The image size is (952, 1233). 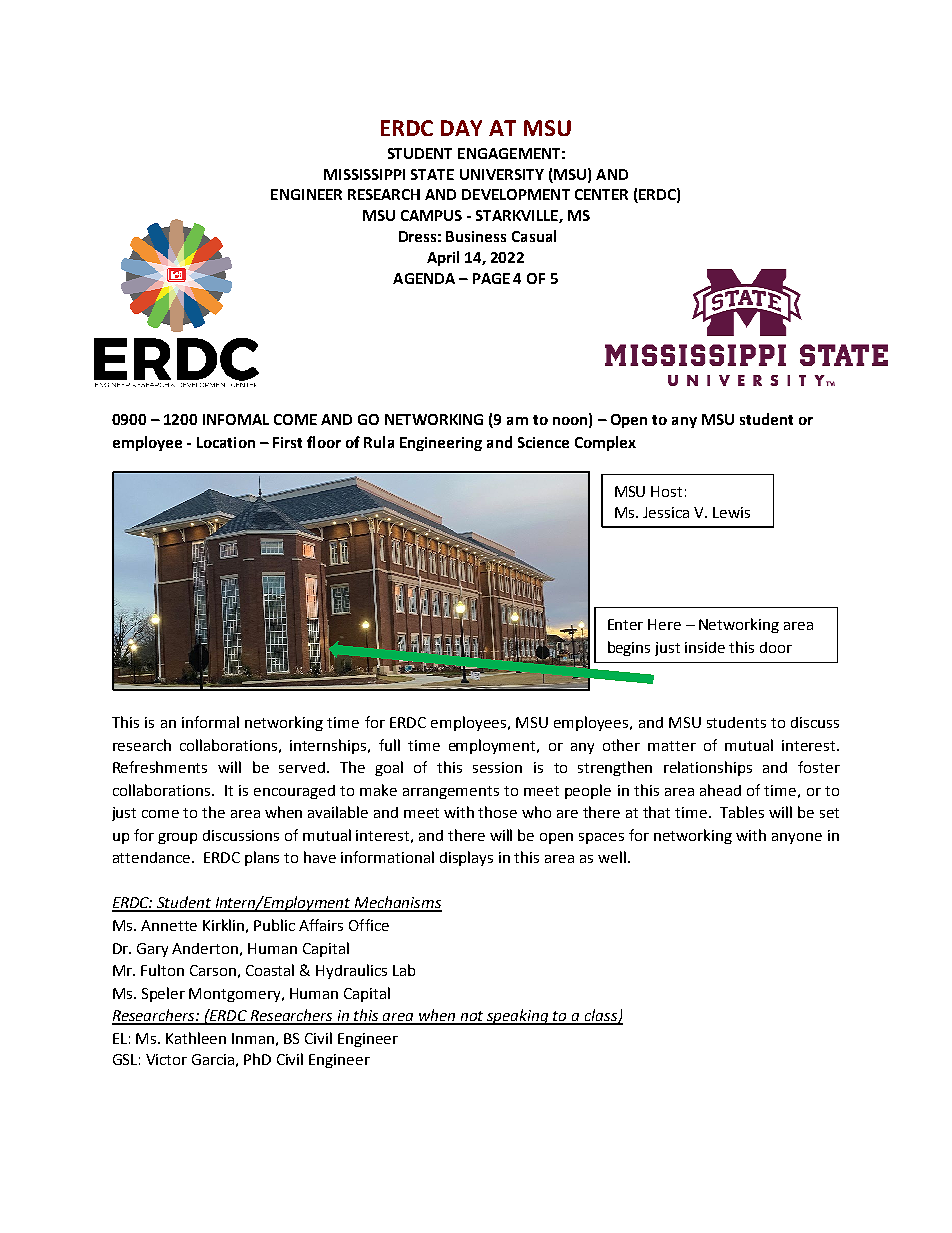 What do you see at coordinates (226, 442) in the document?
I see `Location` at bounding box center [226, 442].
